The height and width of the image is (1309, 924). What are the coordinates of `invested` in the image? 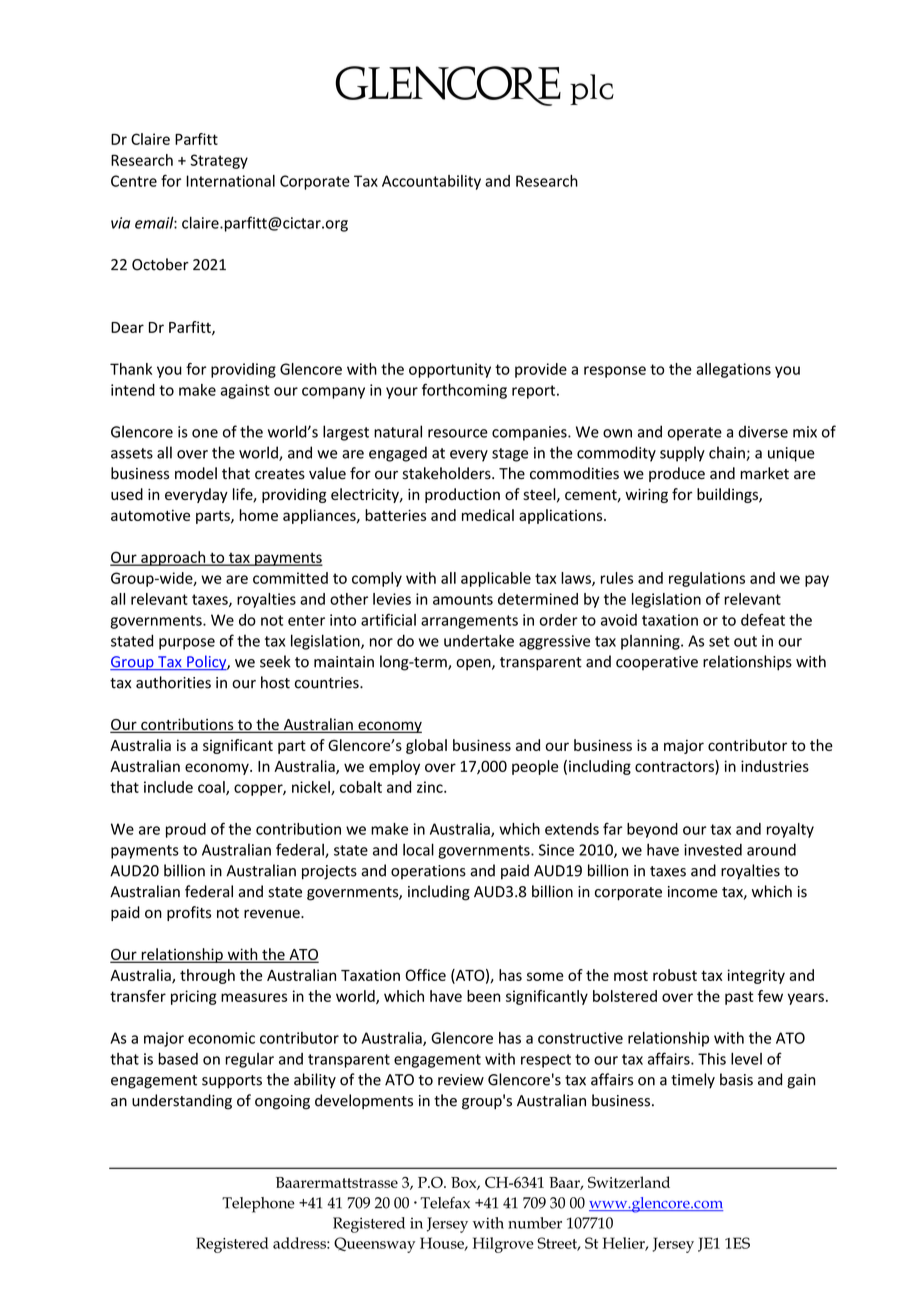 It's located at (713, 850).
